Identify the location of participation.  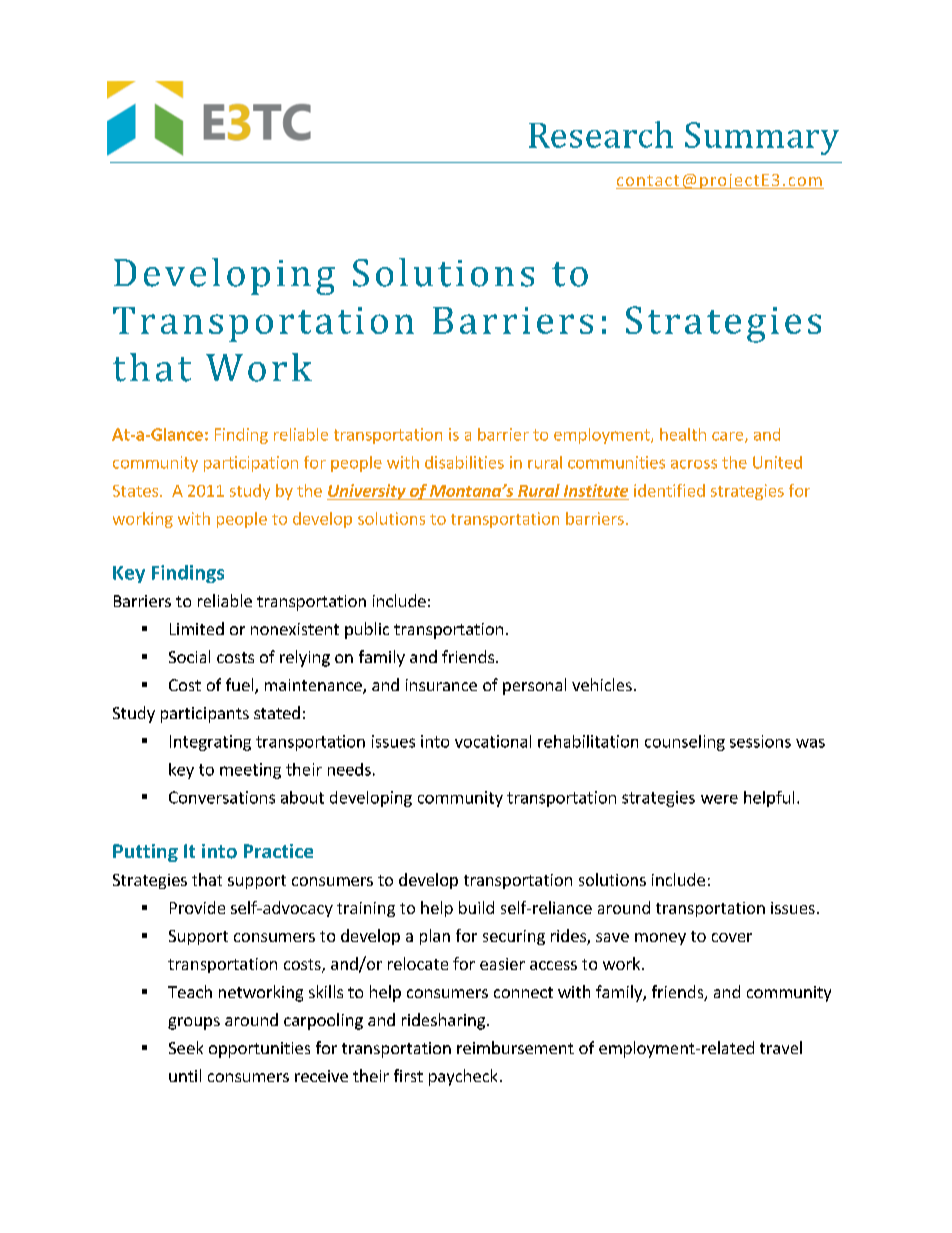
(251, 464).
